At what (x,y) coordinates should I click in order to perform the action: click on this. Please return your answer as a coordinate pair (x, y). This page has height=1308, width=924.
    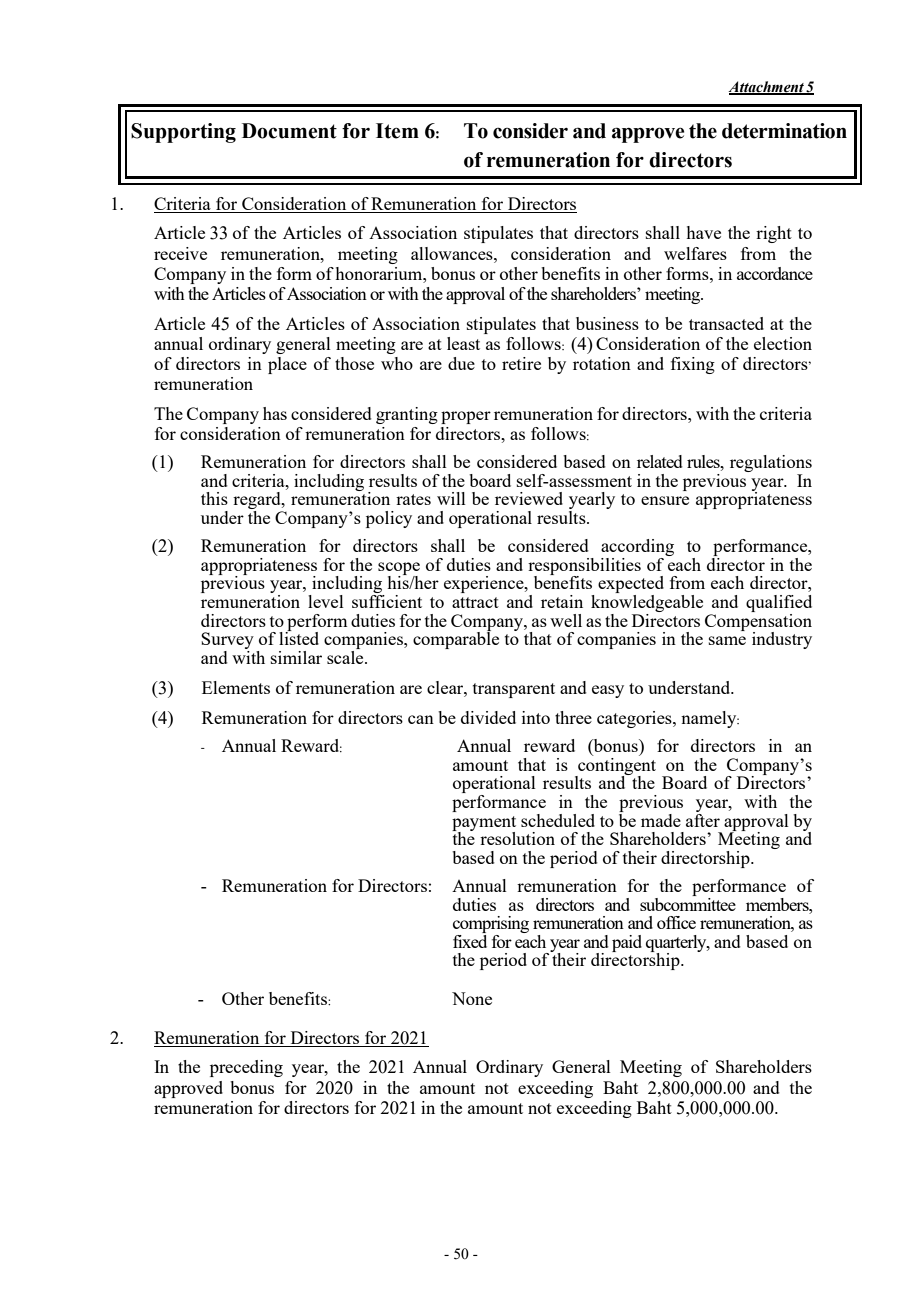
    Looking at the image, I should click on (214, 498).
